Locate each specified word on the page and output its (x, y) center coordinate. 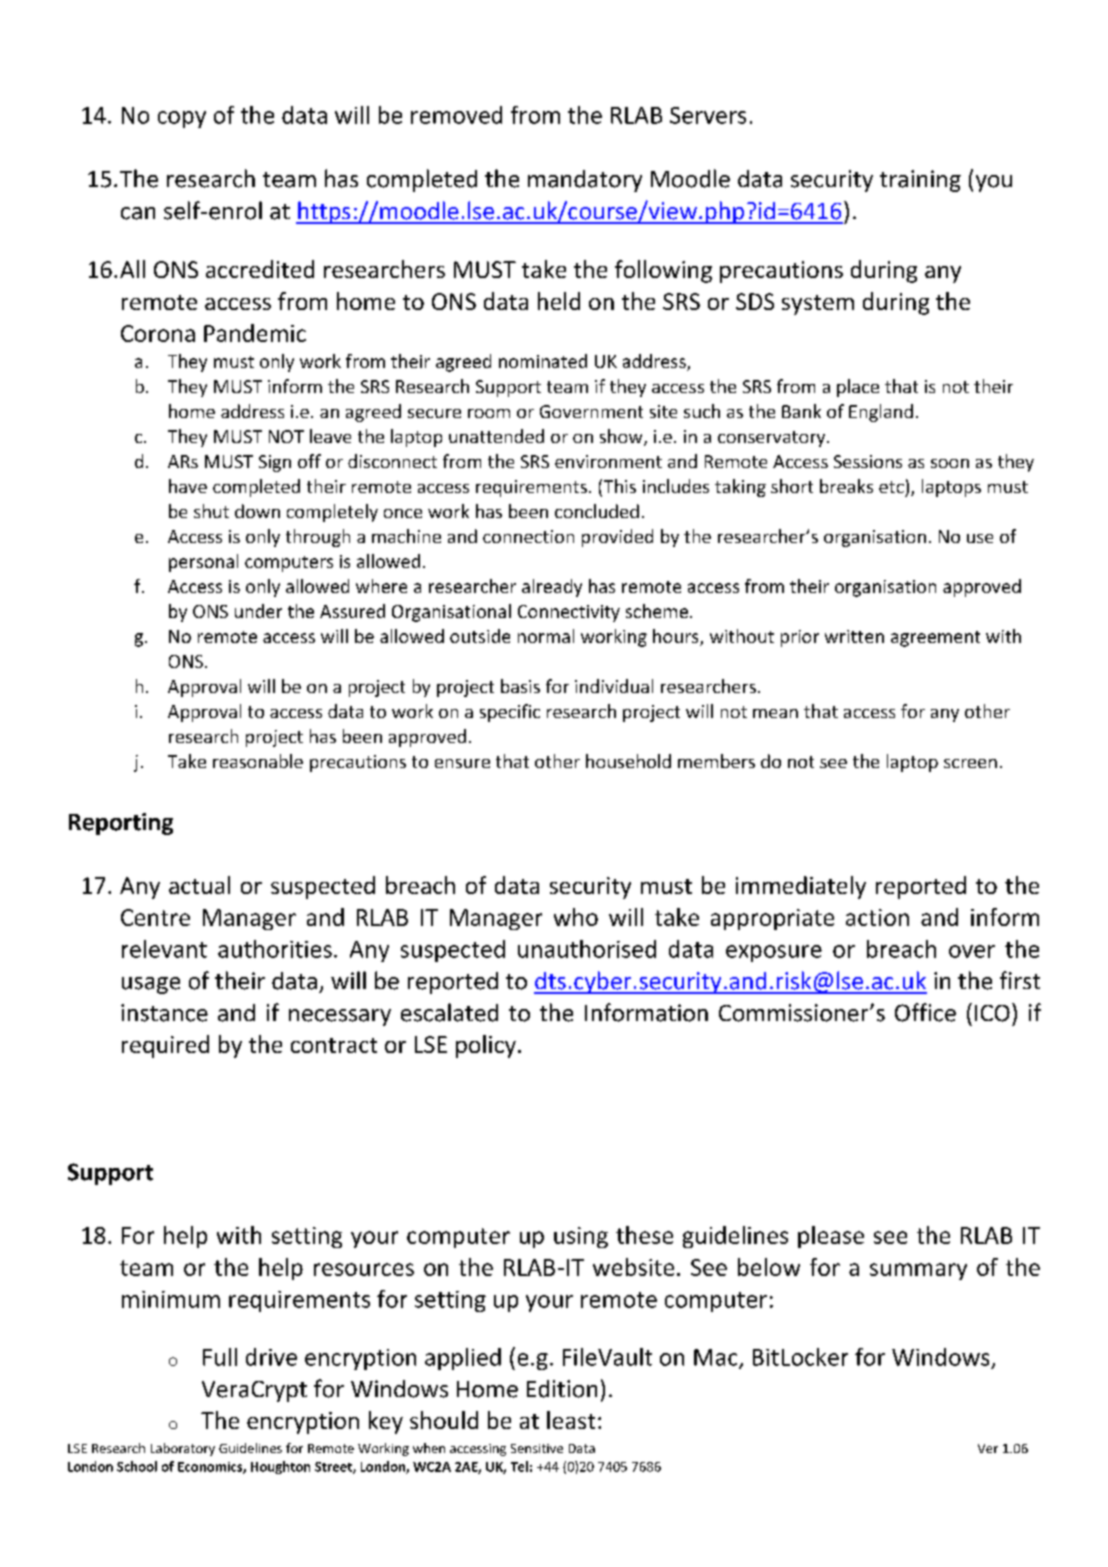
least (571, 1420)
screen (970, 763)
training (920, 181)
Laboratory (183, 1449)
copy (182, 119)
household (628, 761)
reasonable (258, 761)
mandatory (585, 181)
